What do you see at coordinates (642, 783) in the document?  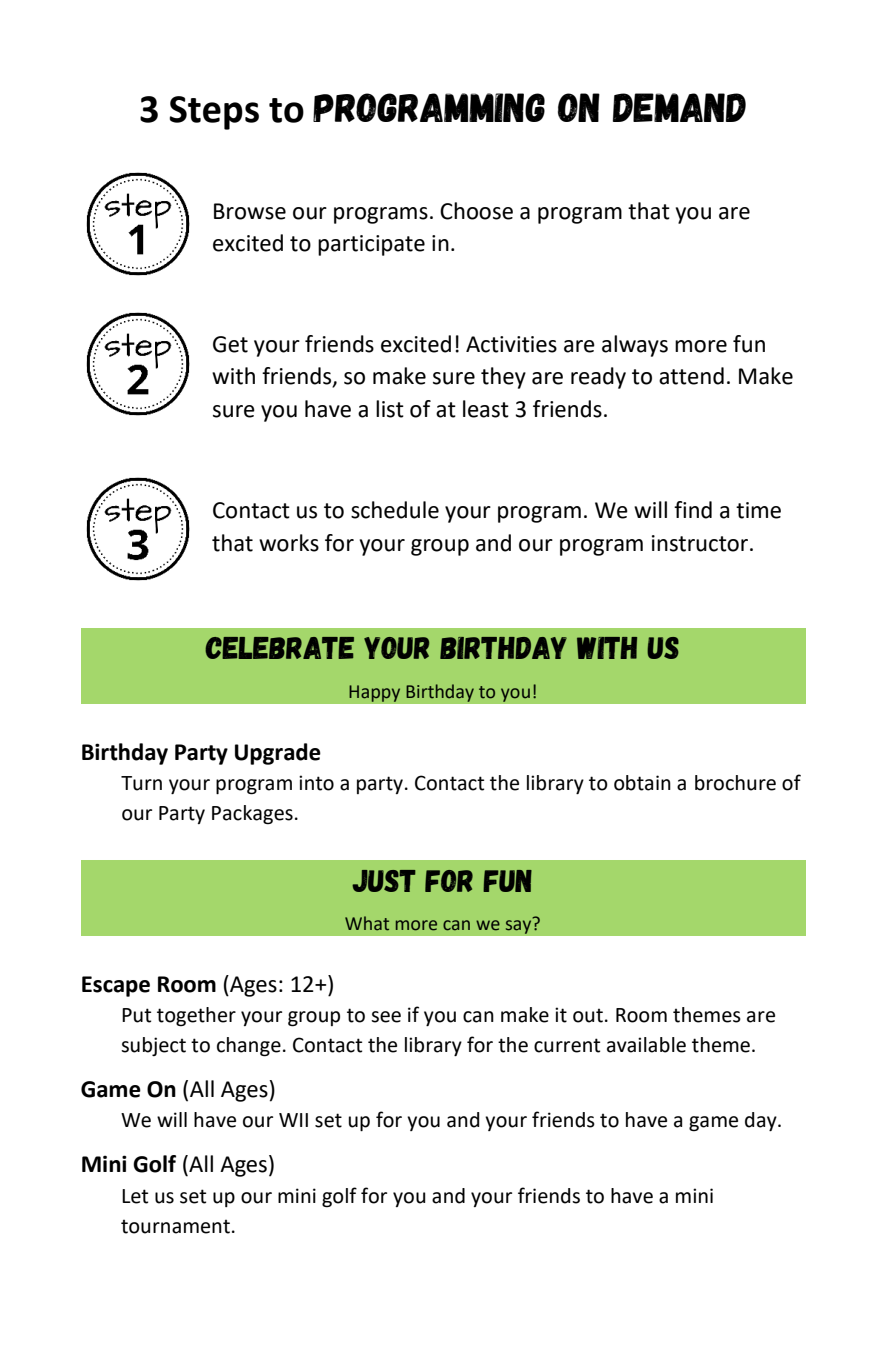 I see `obtain` at bounding box center [642, 783].
